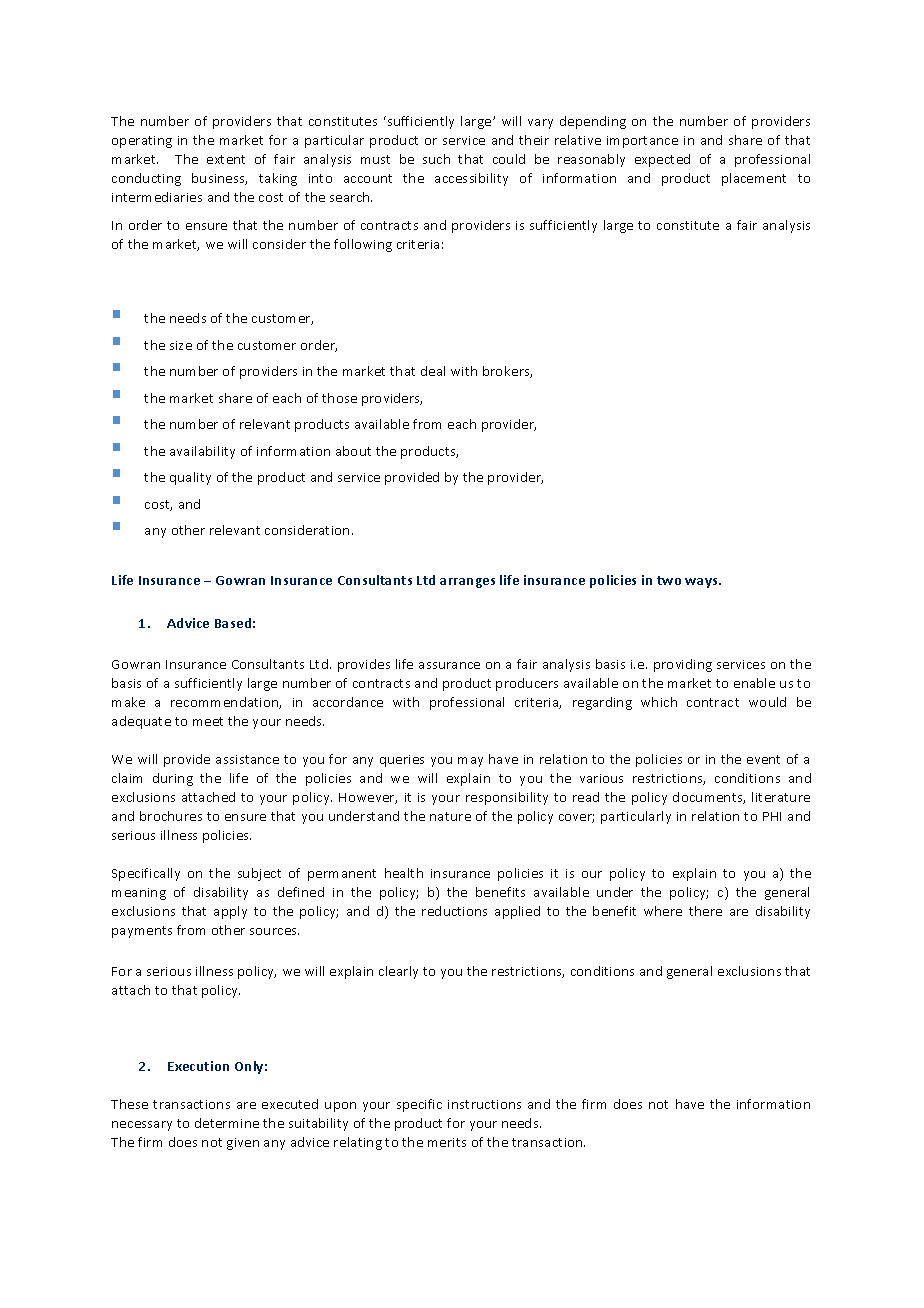  I want to click on instructions, so click(484, 1104).
